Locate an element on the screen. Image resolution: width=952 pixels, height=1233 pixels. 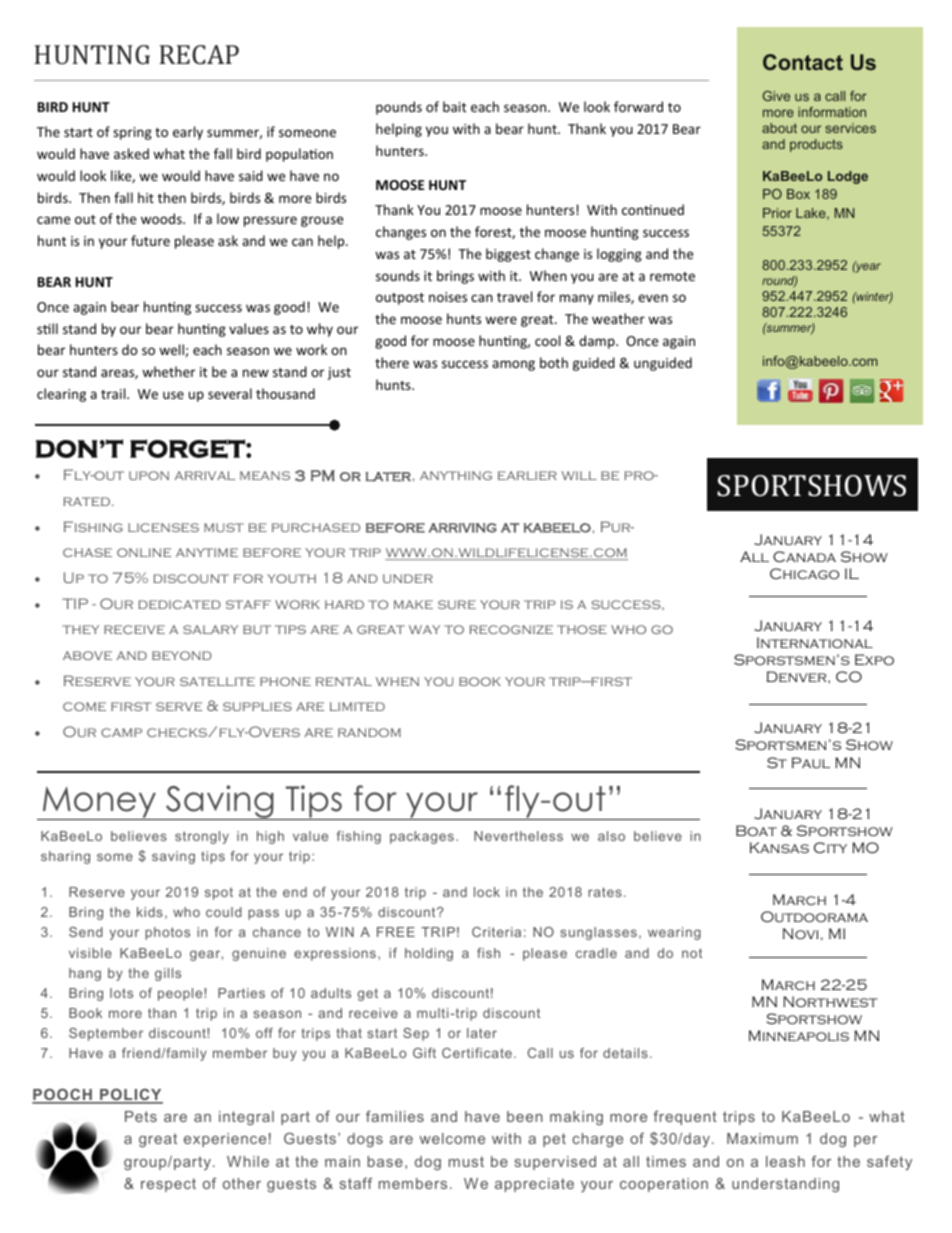
been is located at coordinates (525, 1116).
